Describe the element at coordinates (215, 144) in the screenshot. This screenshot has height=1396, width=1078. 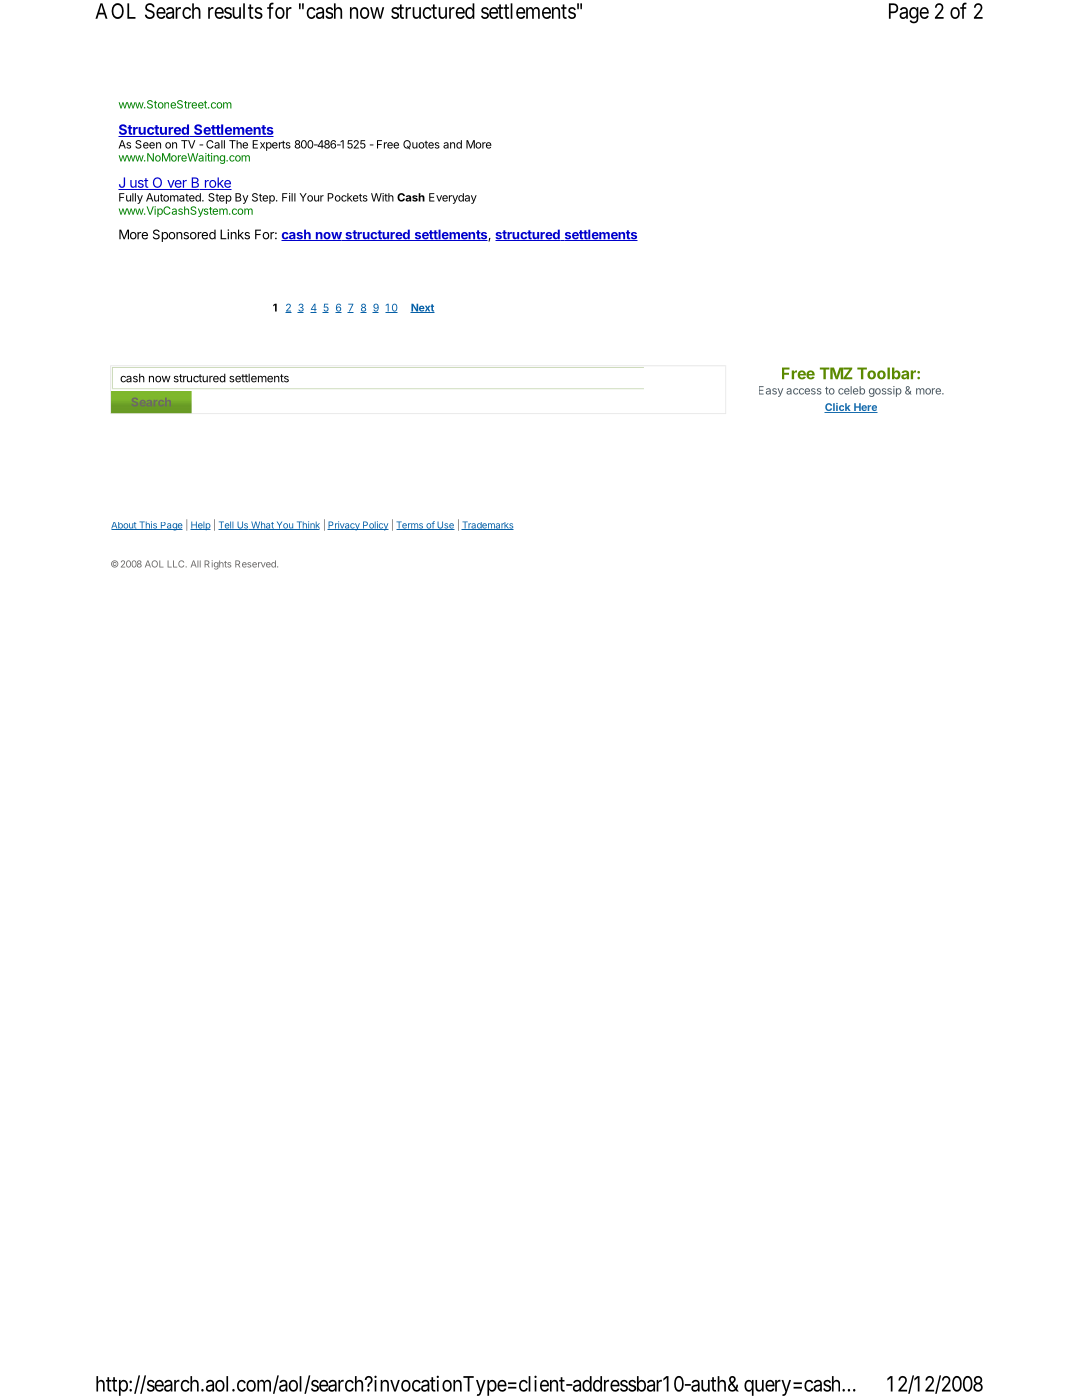
I see `Call` at that location.
